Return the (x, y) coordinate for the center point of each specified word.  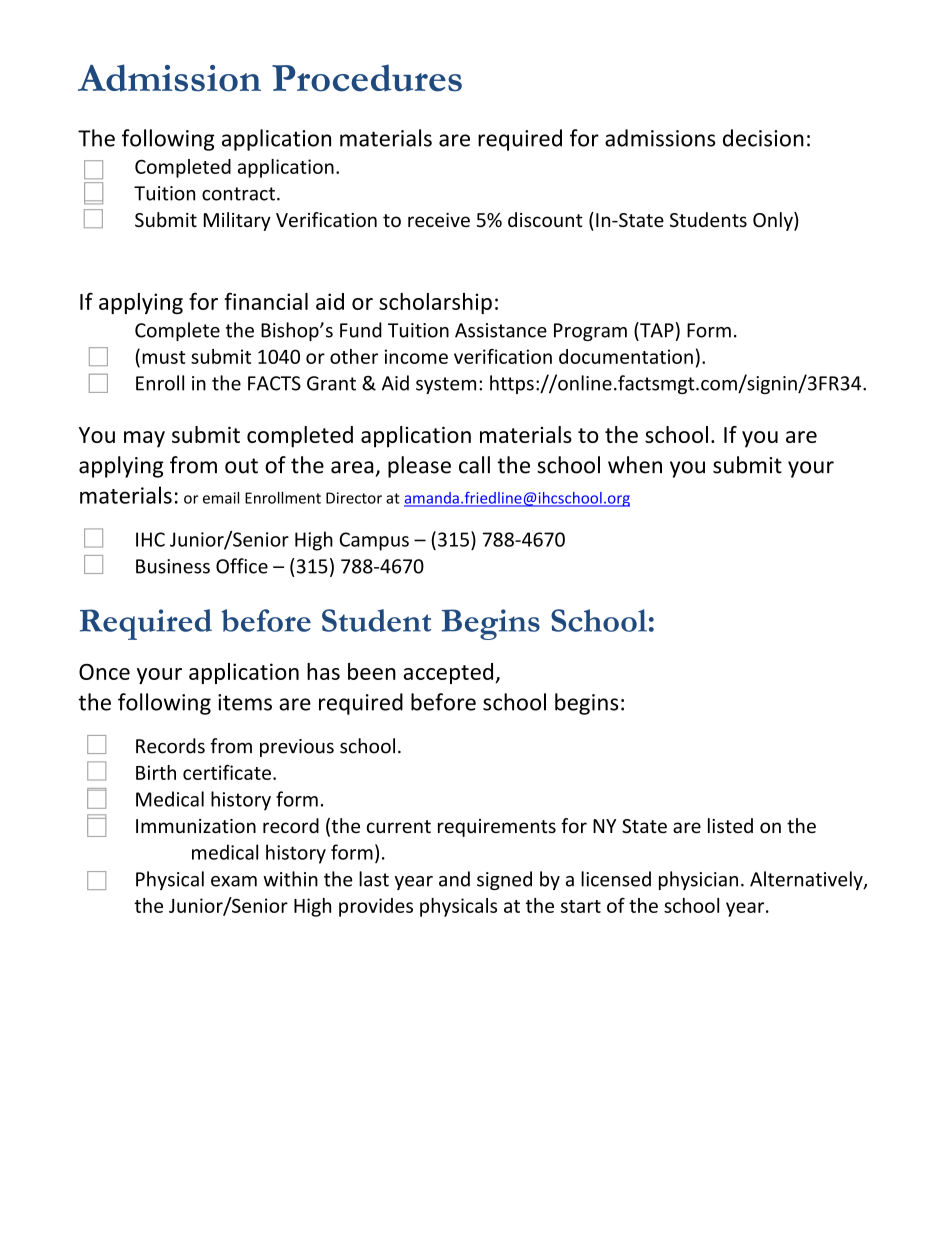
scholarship (435, 303)
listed (730, 825)
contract (238, 194)
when (635, 465)
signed (504, 880)
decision (763, 138)
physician (698, 880)
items (245, 702)
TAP (656, 330)
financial (266, 301)
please (419, 467)
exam (234, 881)
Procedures (367, 78)
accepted (449, 673)
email (221, 498)
